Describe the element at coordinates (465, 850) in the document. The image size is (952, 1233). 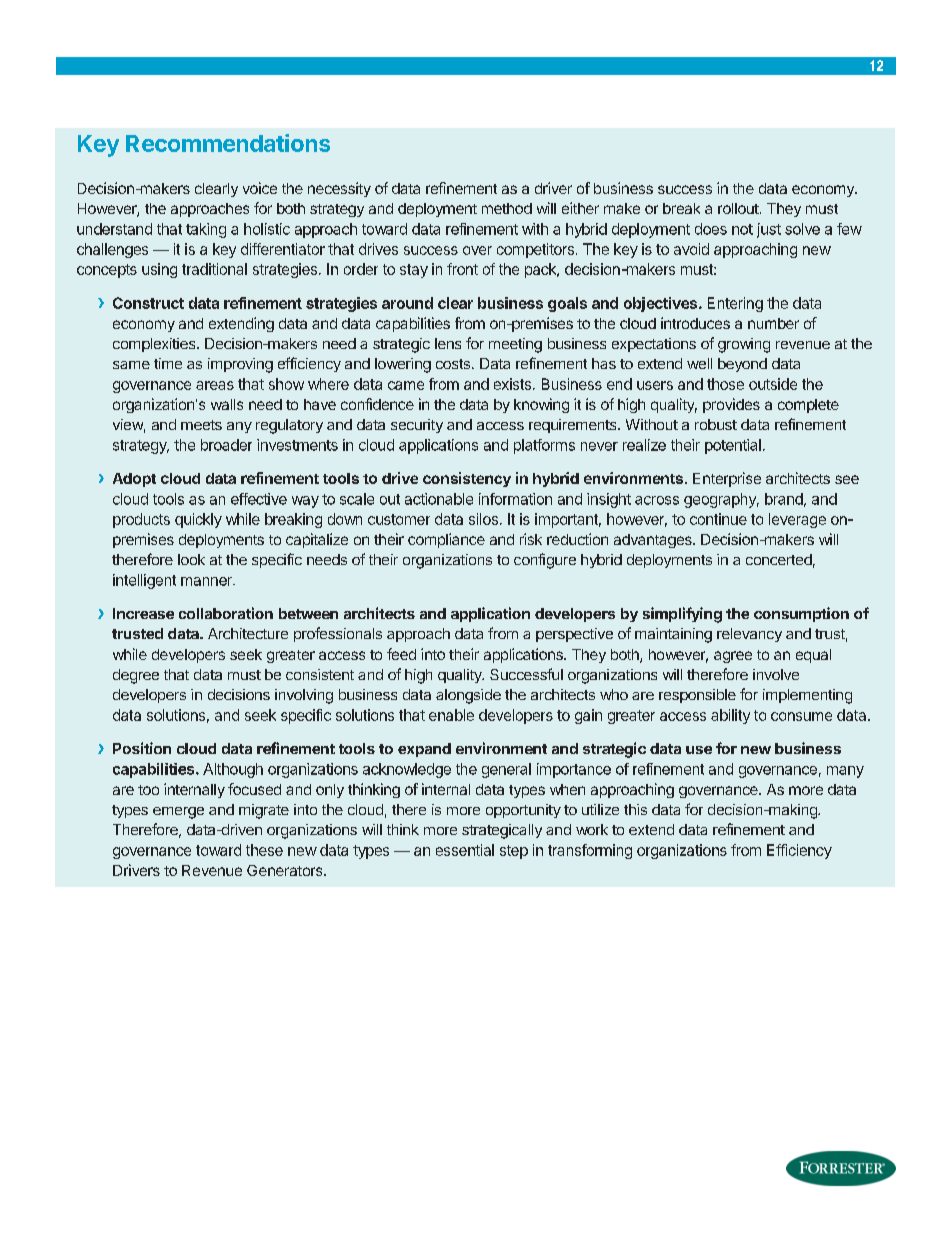
I see `essential` at that location.
